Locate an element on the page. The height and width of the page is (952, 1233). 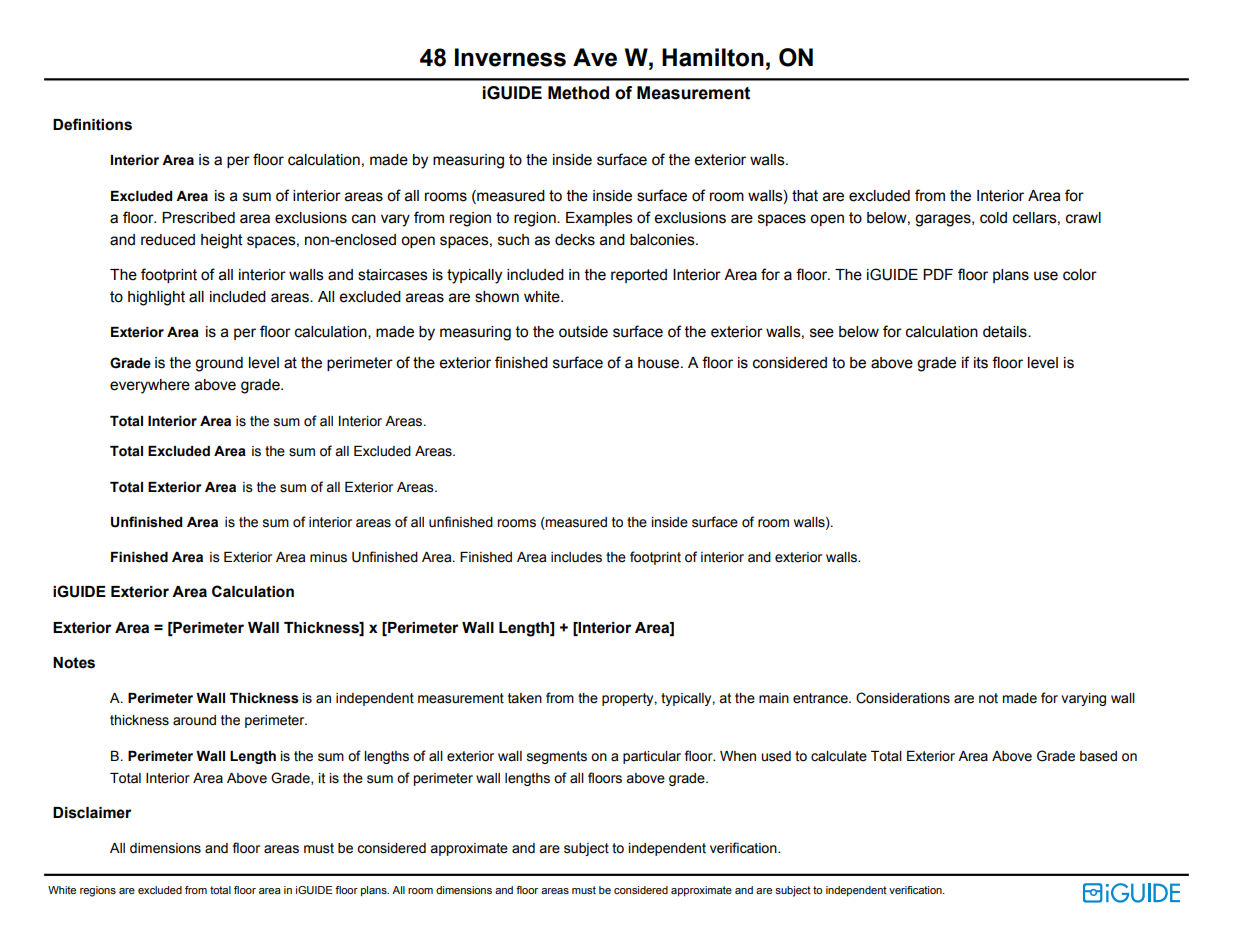
segments is located at coordinates (557, 757).
